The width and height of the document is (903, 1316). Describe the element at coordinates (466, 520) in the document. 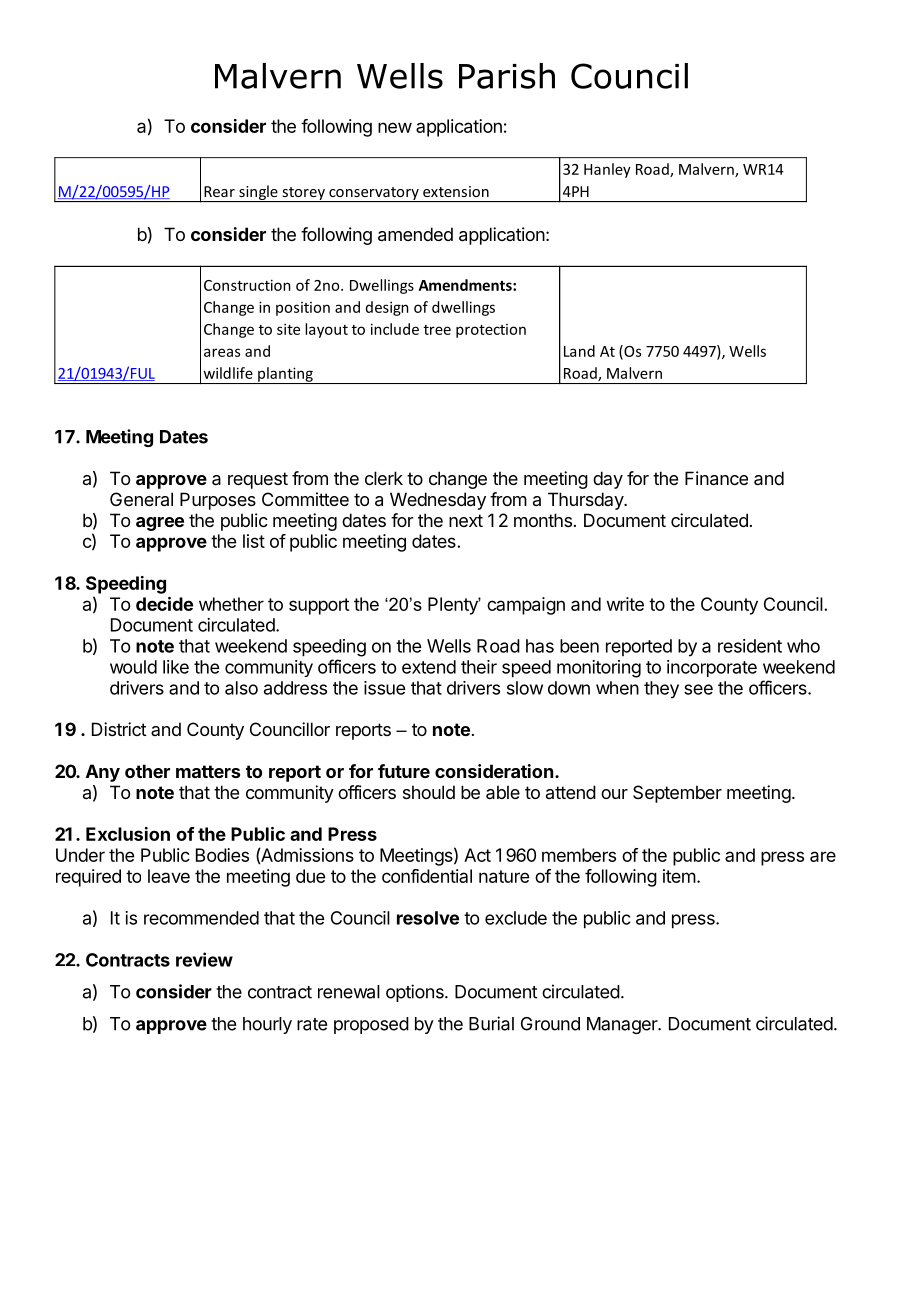

I see `next` at that location.
